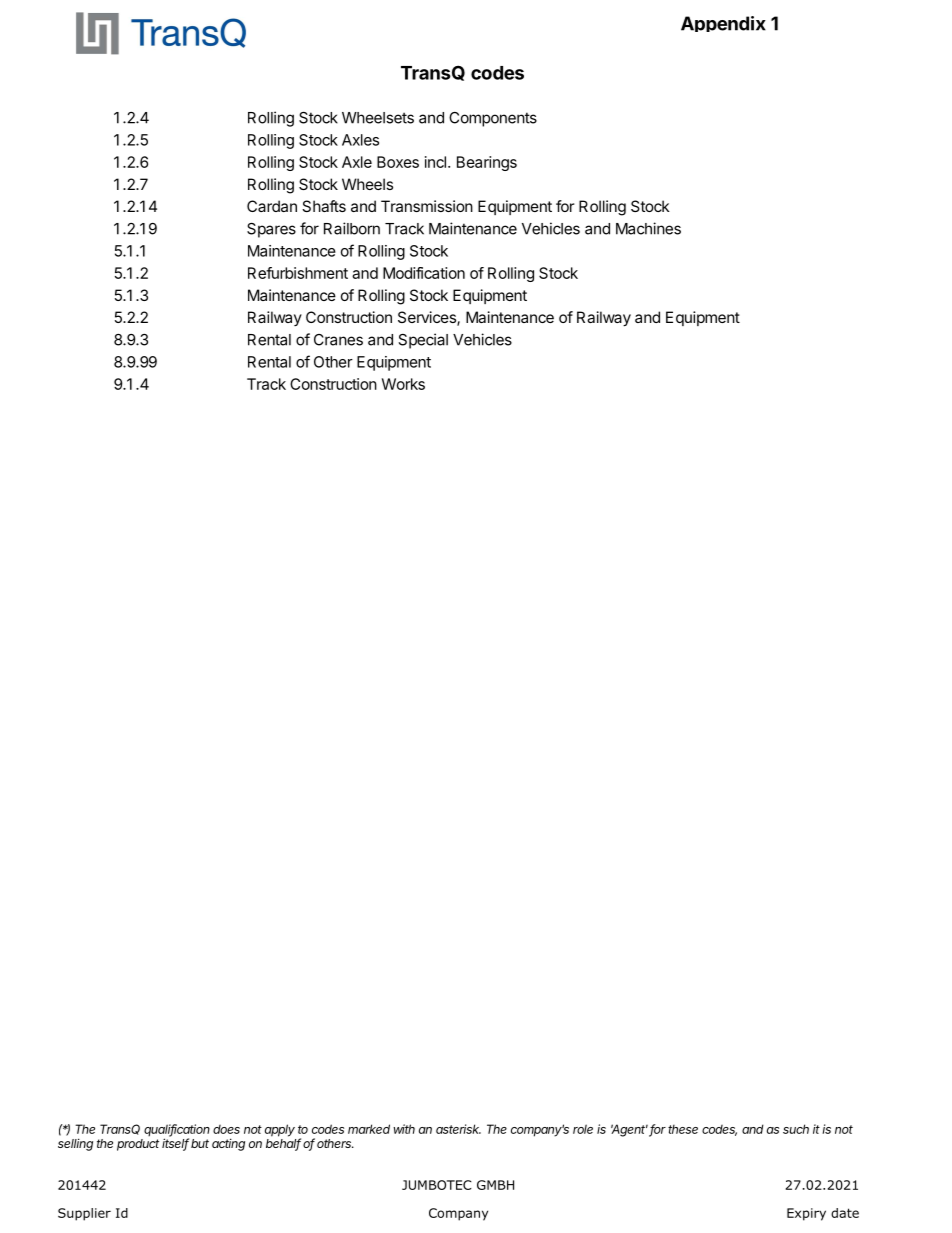  Describe the element at coordinates (796, 1129) in the image. I see `such` at that location.
